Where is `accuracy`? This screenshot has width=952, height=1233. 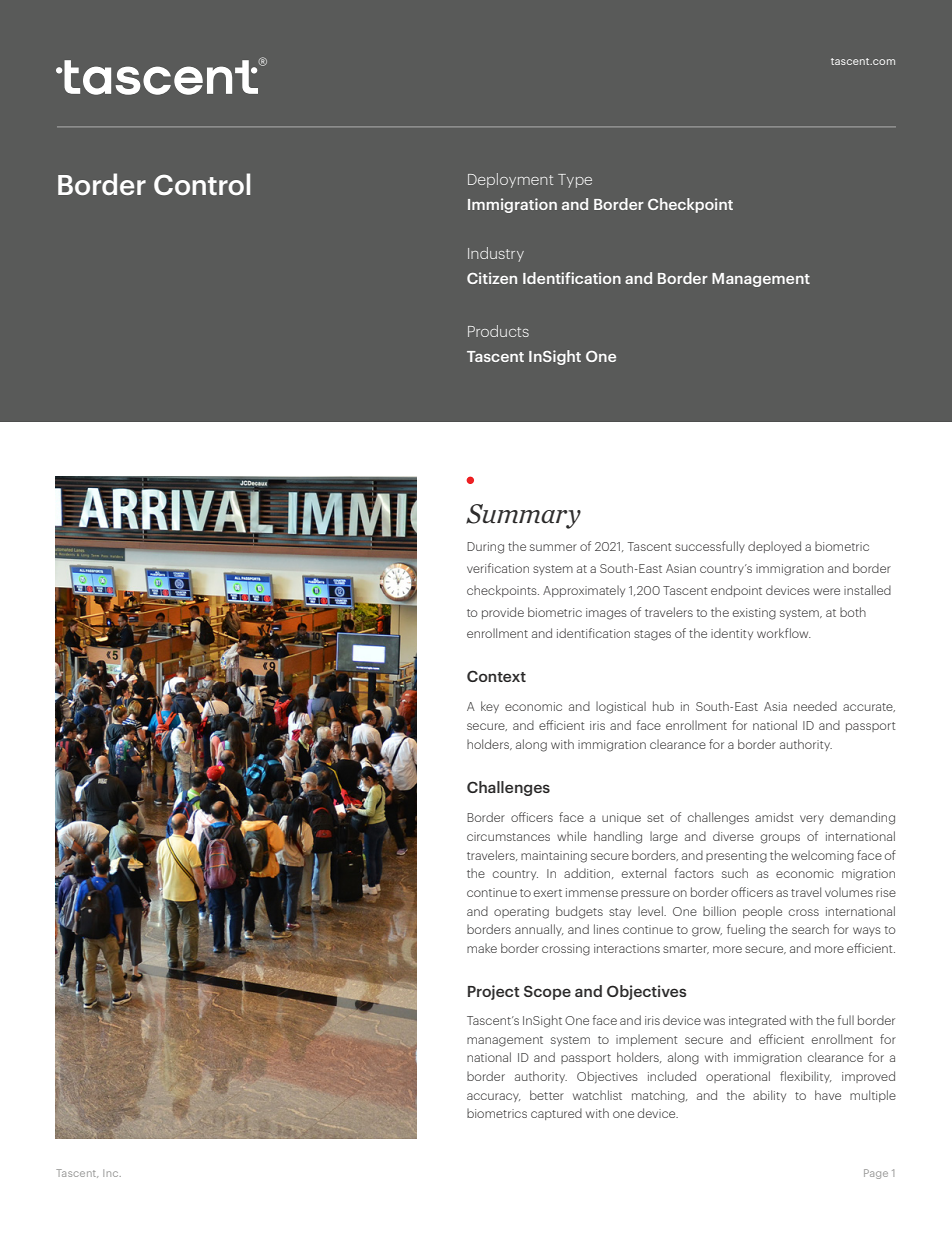 accuracy is located at coordinates (494, 1097).
